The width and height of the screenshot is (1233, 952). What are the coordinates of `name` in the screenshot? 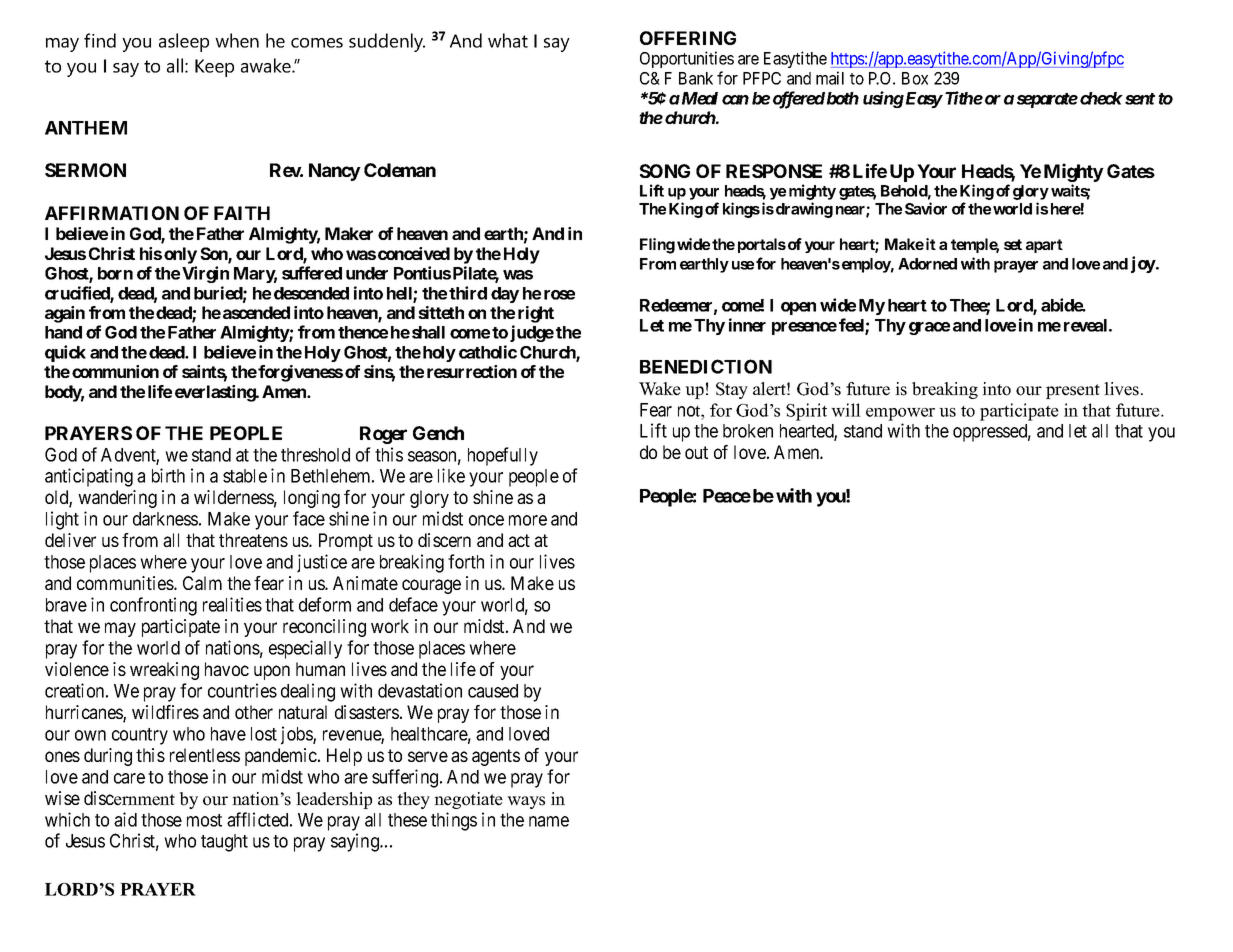 It's located at (549, 821).
